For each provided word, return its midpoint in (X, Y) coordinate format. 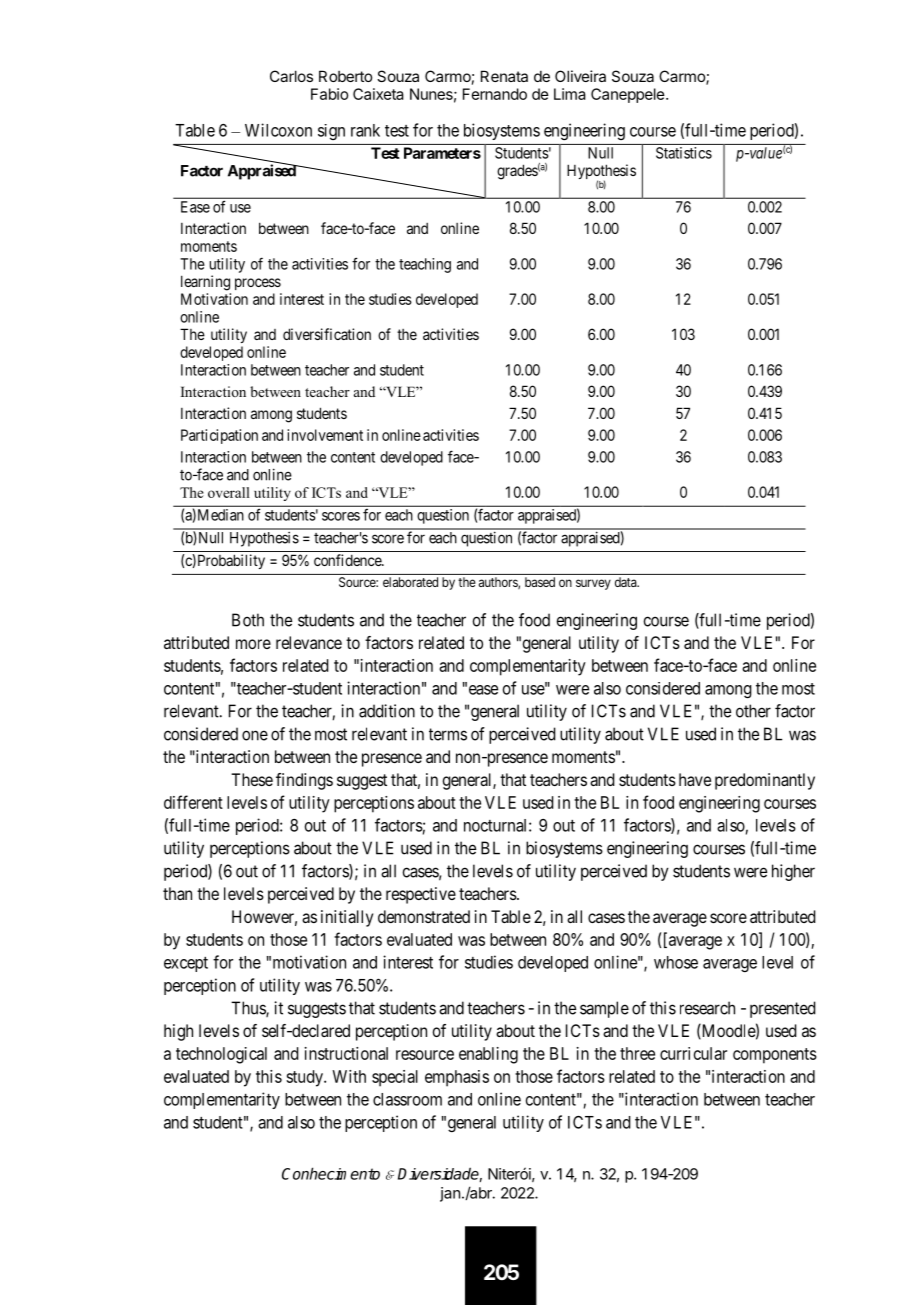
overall (229, 492)
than (177, 893)
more (253, 644)
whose (676, 962)
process (258, 284)
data (627, 582)
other (753, 711)
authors (499, 583)
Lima (570, 94)
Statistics (684, 153)
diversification (327, 334)
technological (221, 1055)
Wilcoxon (278, 130)
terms (448, 734)
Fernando (495, 94)
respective (421, 895)
